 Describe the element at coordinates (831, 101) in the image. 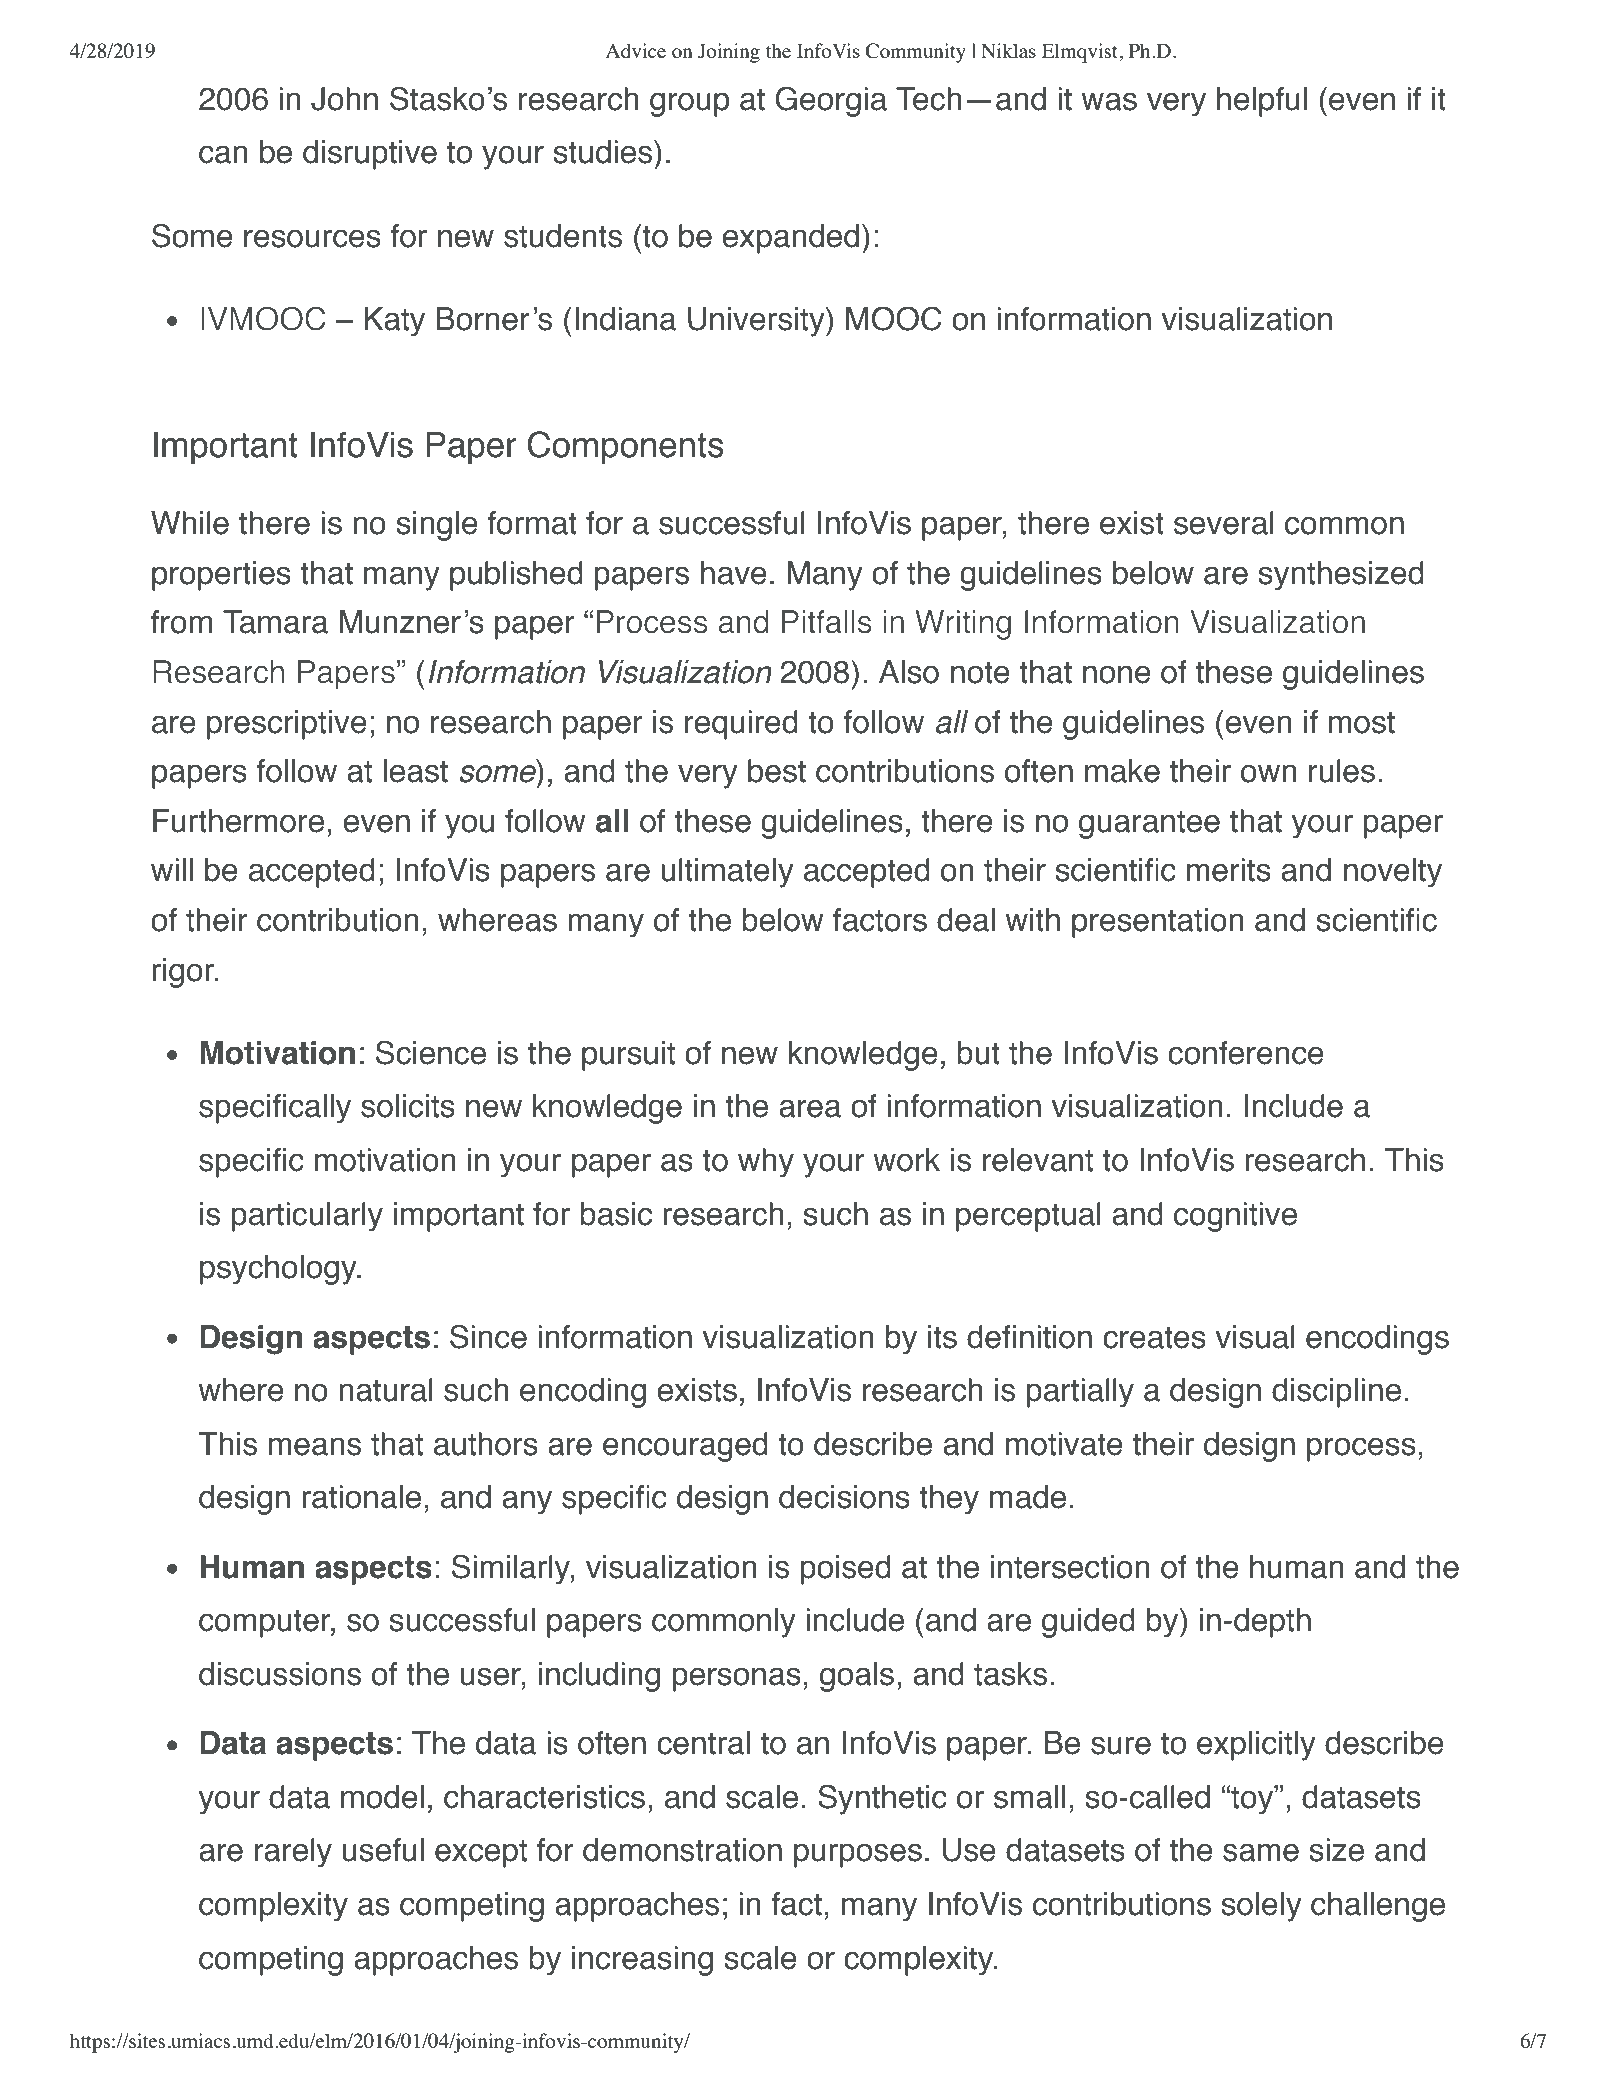

I see `Georgia` at that location.
